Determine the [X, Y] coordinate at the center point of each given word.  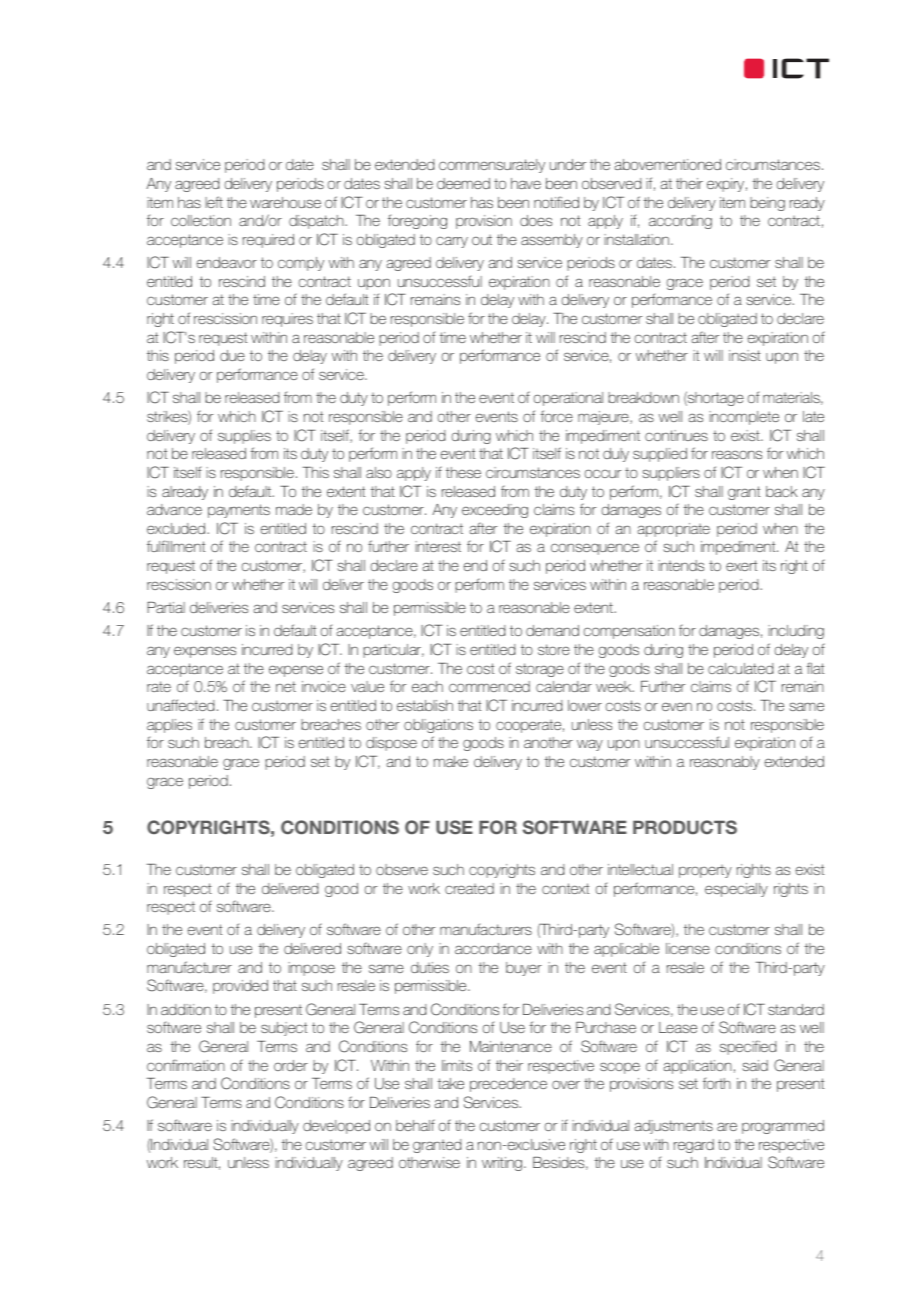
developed [336, 1127]
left [214, 202]
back [782, 491]
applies [169, 726]
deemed [463, 183]
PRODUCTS [685, 827]
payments [239, 511]
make [451, 761]
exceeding [495, 511]
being [767, 204]
